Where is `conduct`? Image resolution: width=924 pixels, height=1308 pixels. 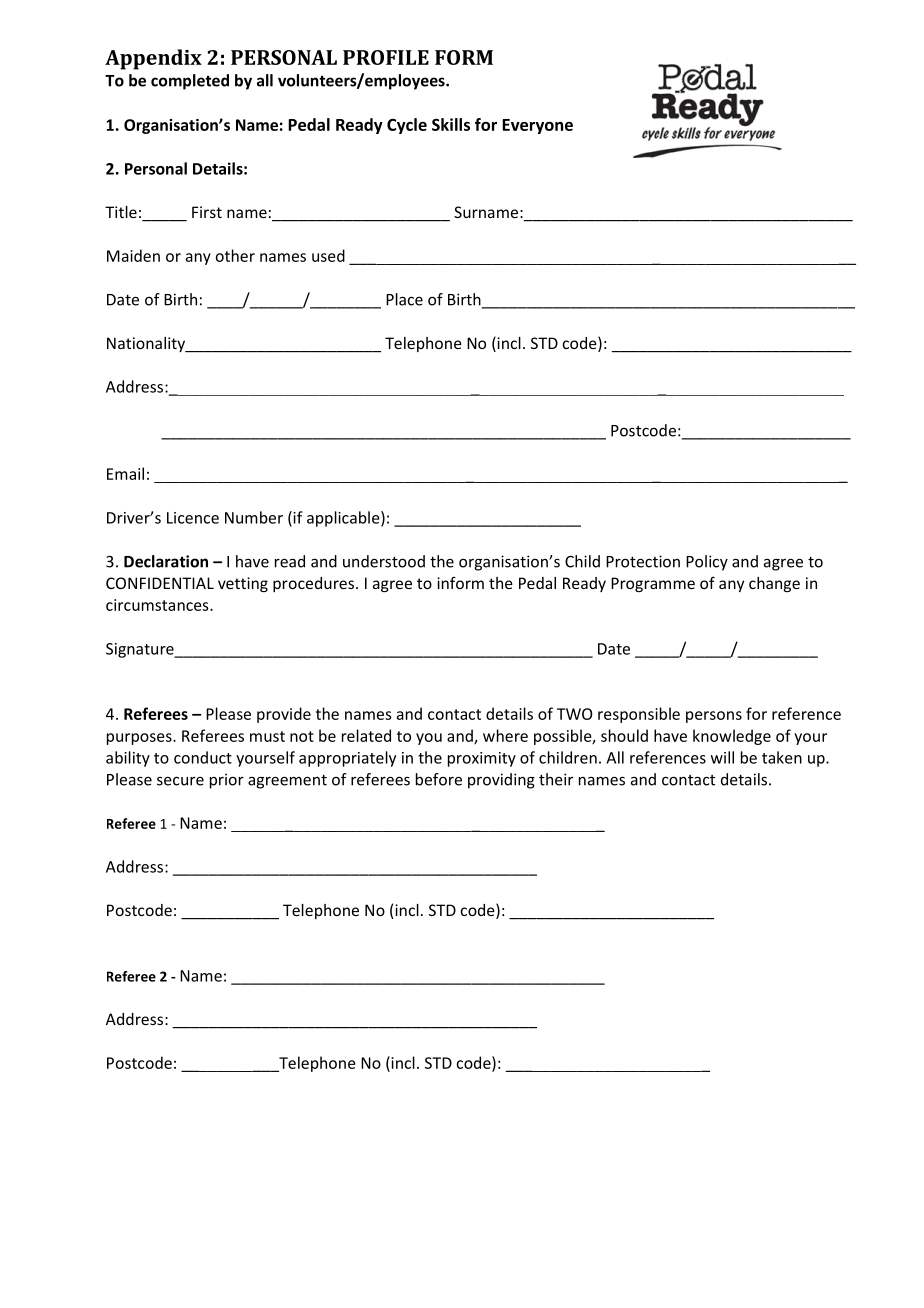
conduct is located at coordinates (203, 757).
